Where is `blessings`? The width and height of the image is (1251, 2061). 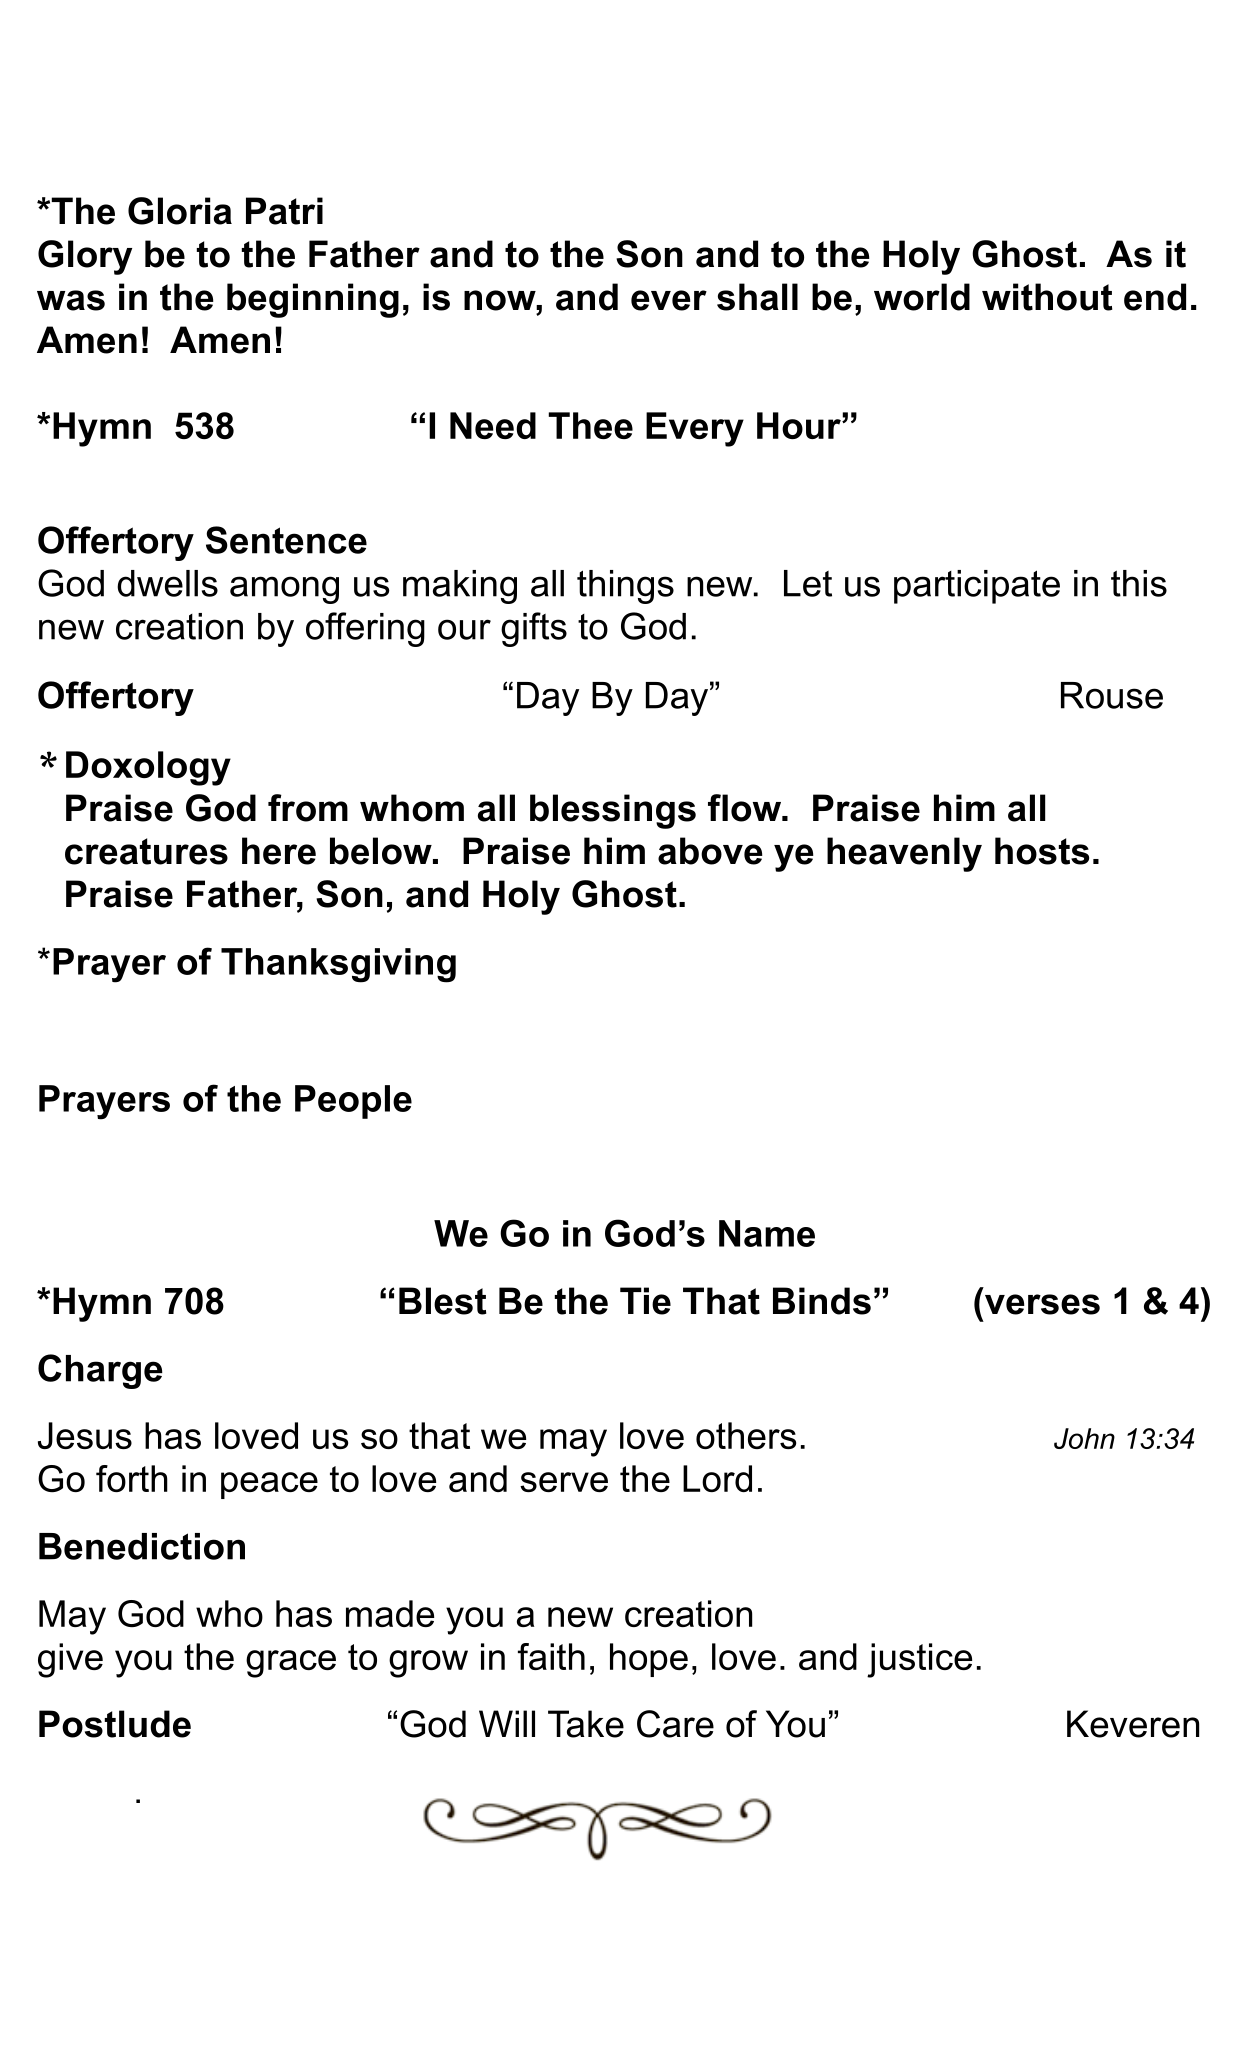 blessings is located at coordinates (613, 811).
